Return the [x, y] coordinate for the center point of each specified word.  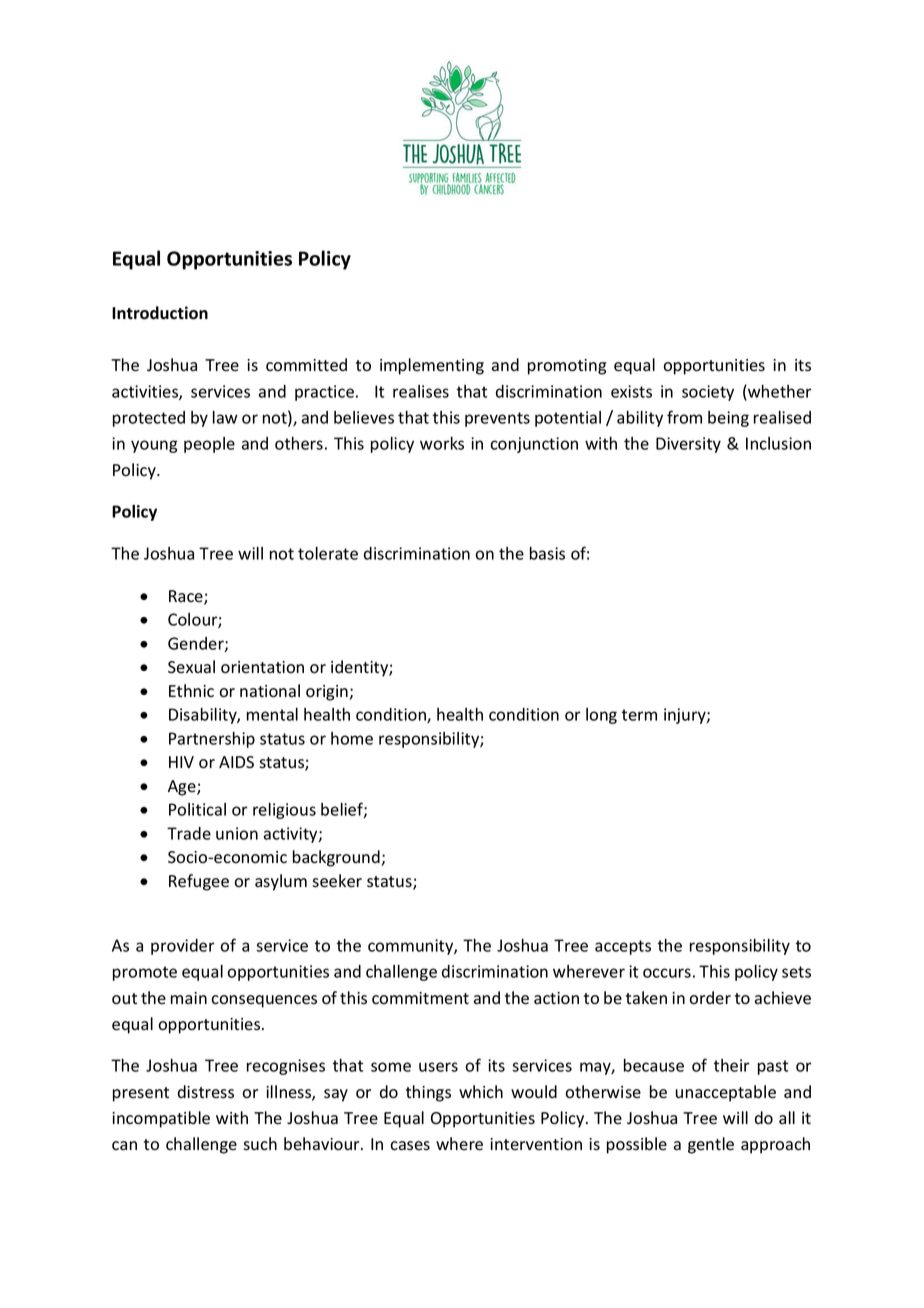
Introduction [160, 313]
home [352, 738]
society [708, 393]
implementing [432, 366]
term [639, 715]
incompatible [161, 1119]
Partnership [212, 740]
